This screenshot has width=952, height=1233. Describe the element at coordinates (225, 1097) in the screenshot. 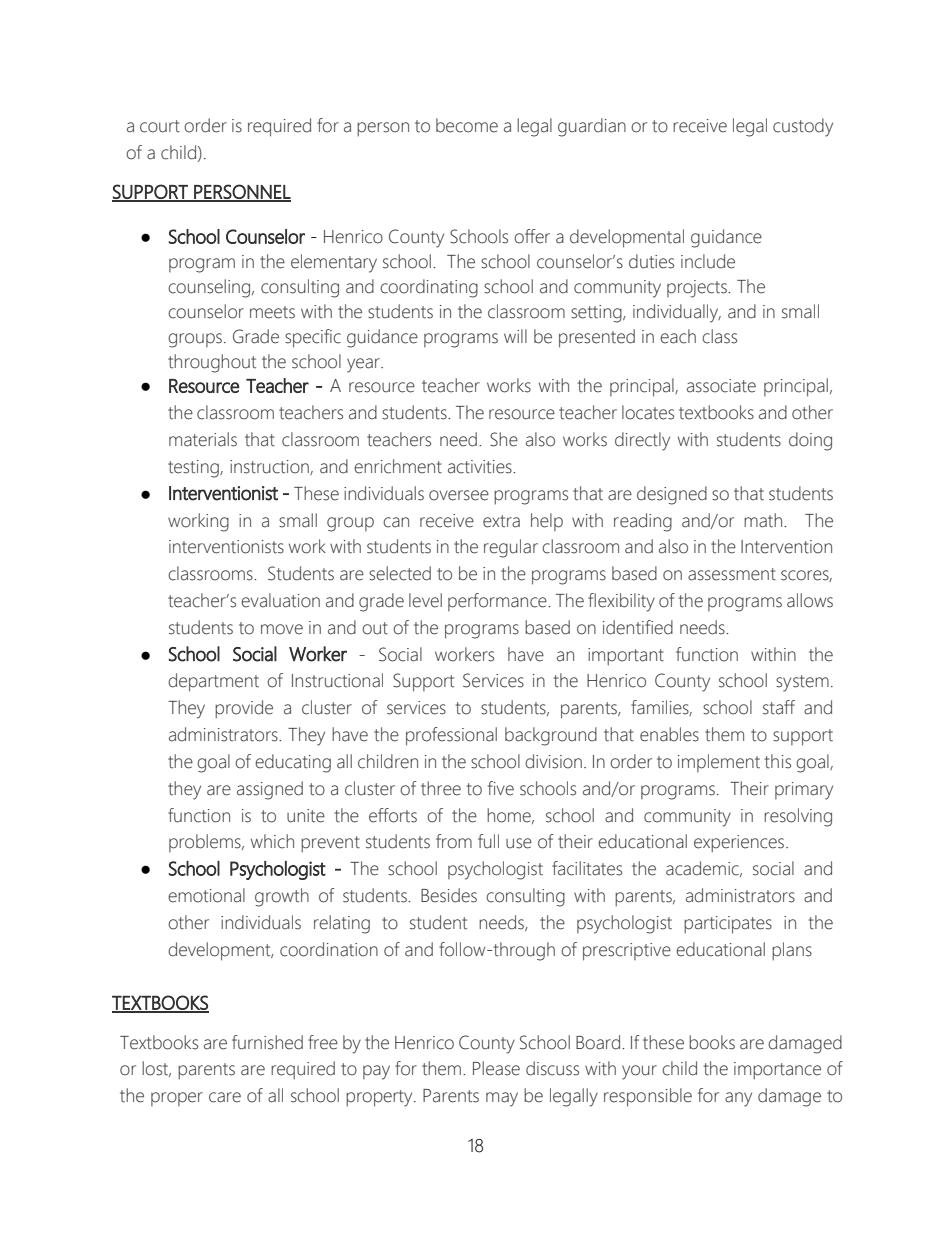

I see `care` at that location.
